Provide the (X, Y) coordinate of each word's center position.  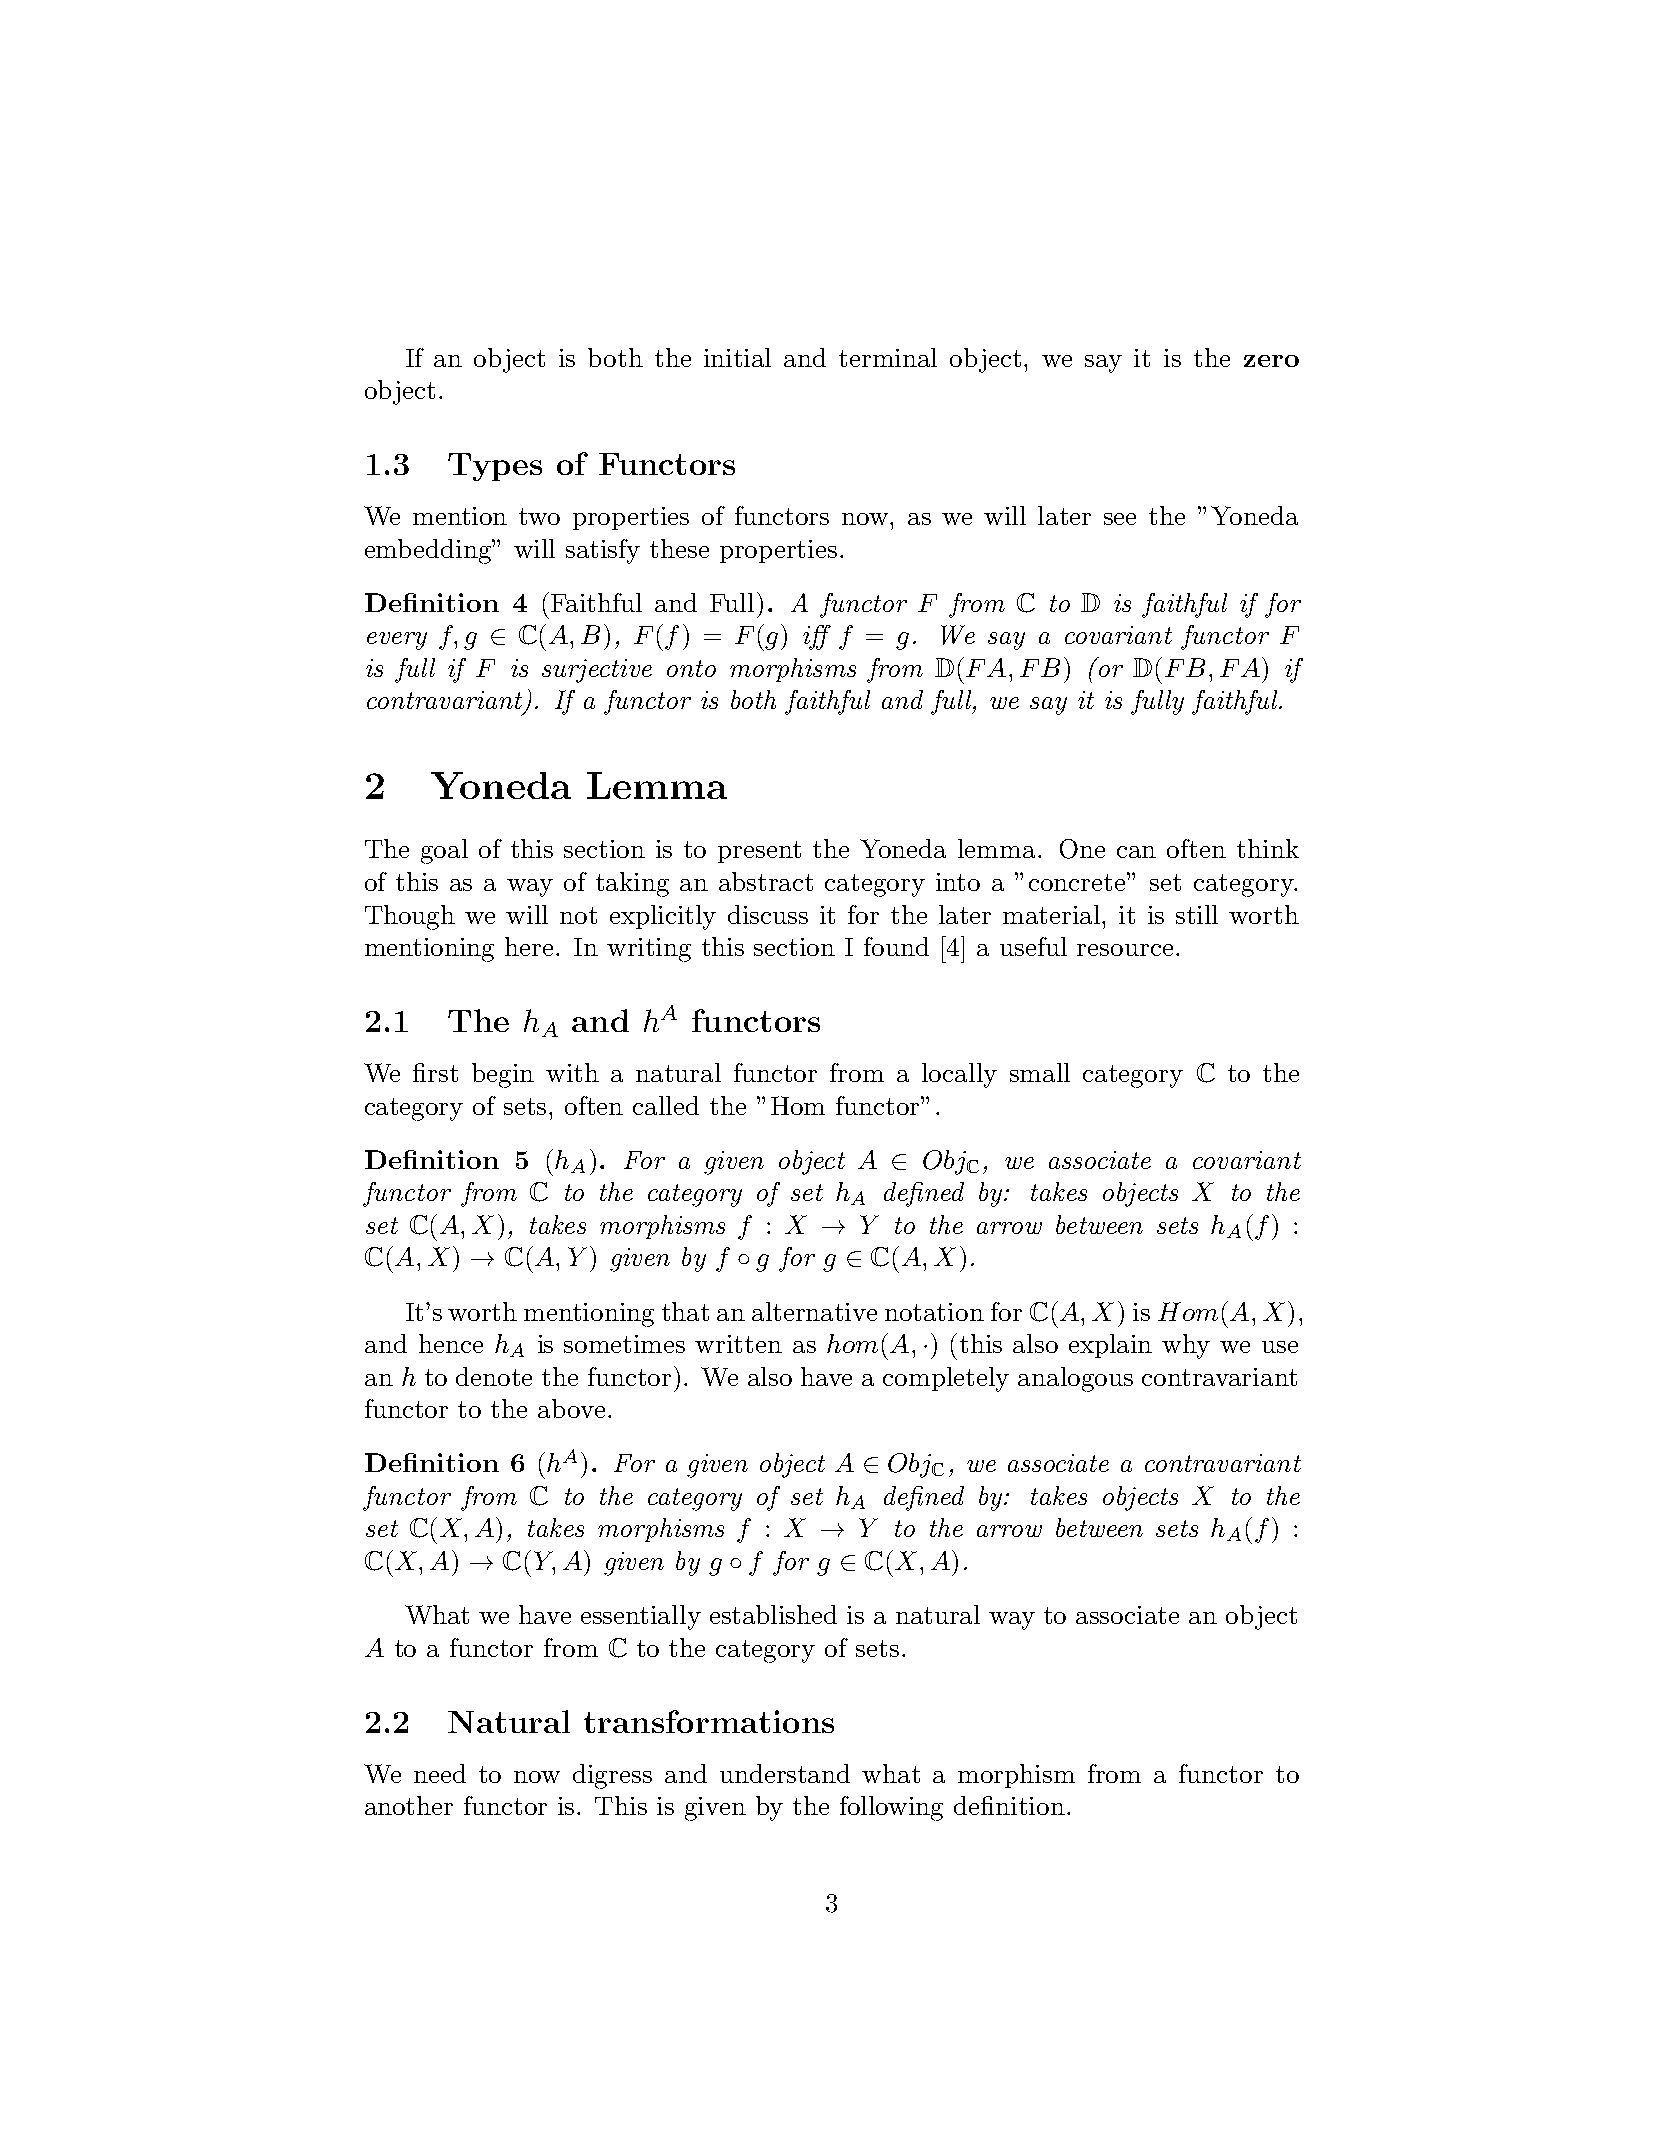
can (1136, 852)
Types (495, 467)
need (440, 1773)
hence (451, 1343)
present (759, 852)
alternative (814, 1311)
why (1186, 1346)
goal (444, 851)
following (891, 1808)
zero (1271, 361)
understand (785, 1773)
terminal (888, 357)
